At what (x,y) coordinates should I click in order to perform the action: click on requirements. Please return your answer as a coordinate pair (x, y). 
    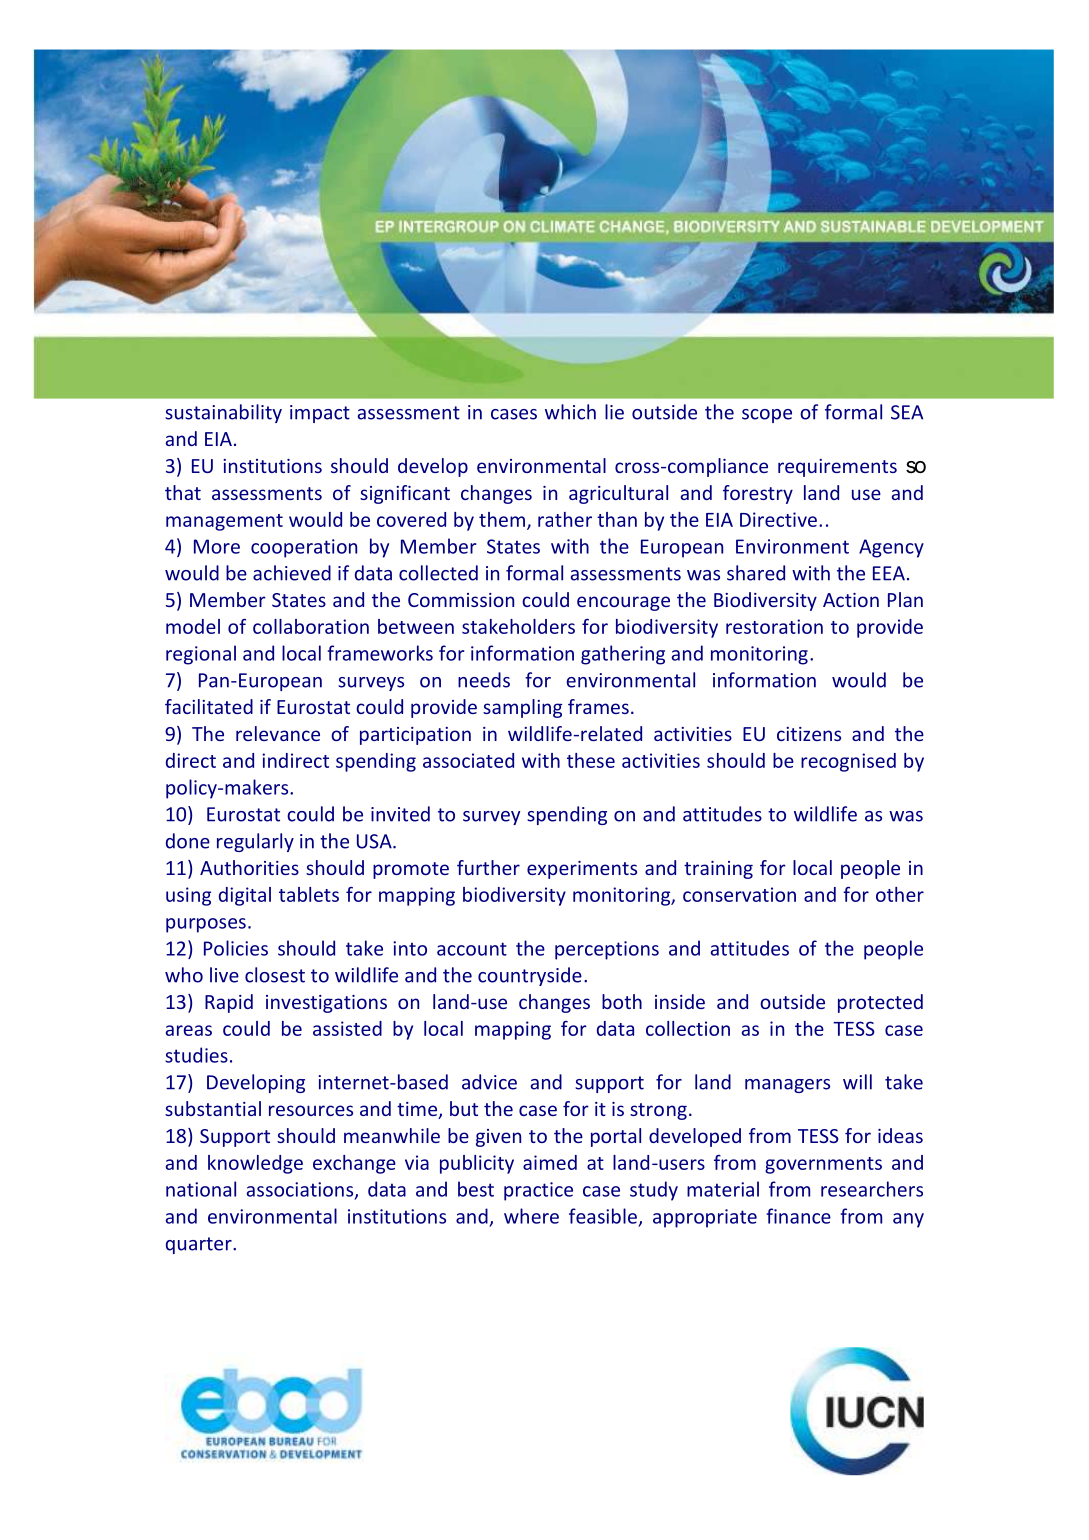
    Looking at the image, I should click on (837, 468).
